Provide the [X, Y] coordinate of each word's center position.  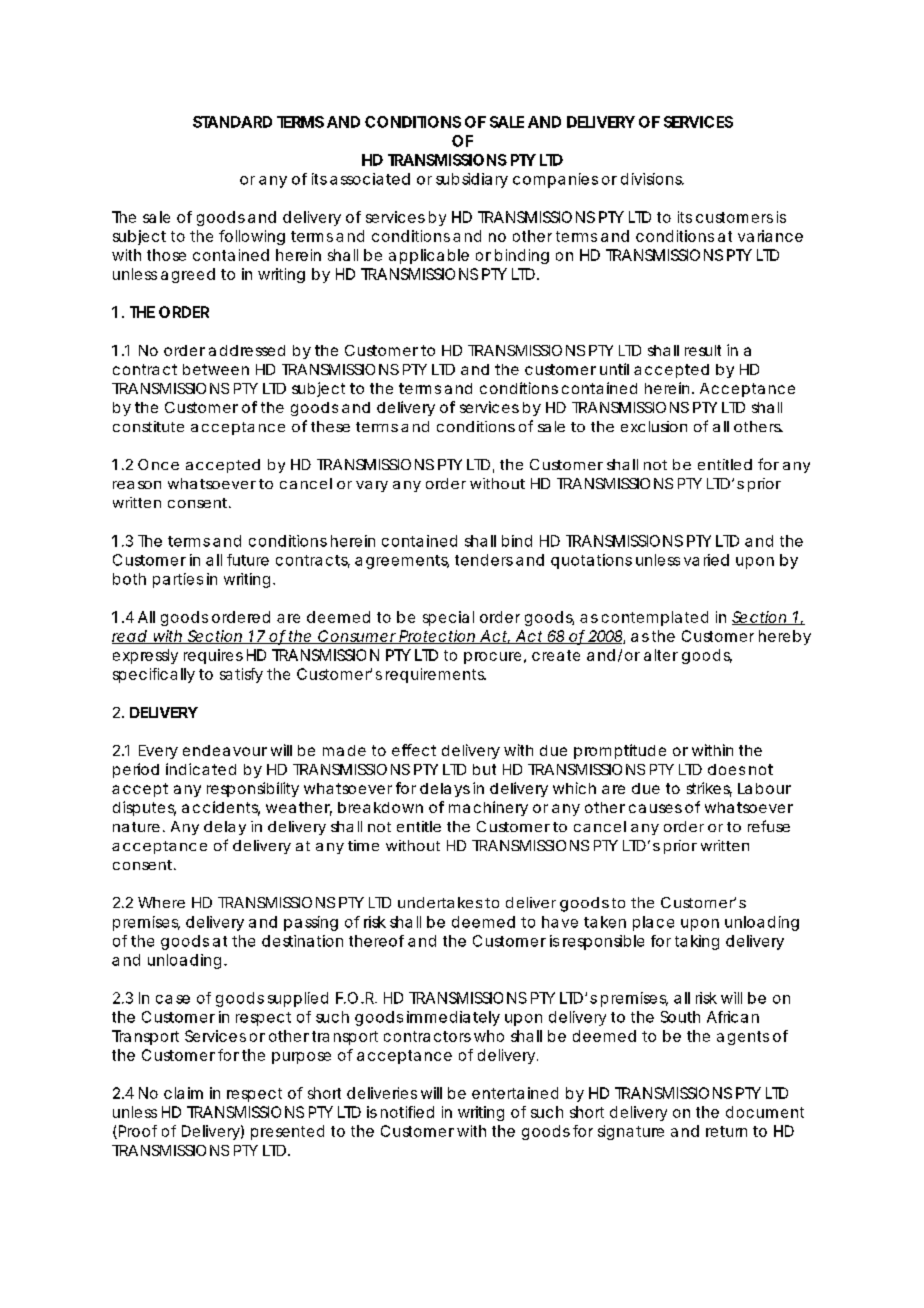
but [484, 769]
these [330, 426]
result [703, 350]
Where [161, 902]
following [252, 237]
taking [697, 942]
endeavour [225, 750]
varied [706, 560]
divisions [652, 179]
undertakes [440, 902]
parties [178, 580]
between [216, 369]
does [726, 769]
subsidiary [472, 180]
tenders [484, 560]
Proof [136, 1132]
